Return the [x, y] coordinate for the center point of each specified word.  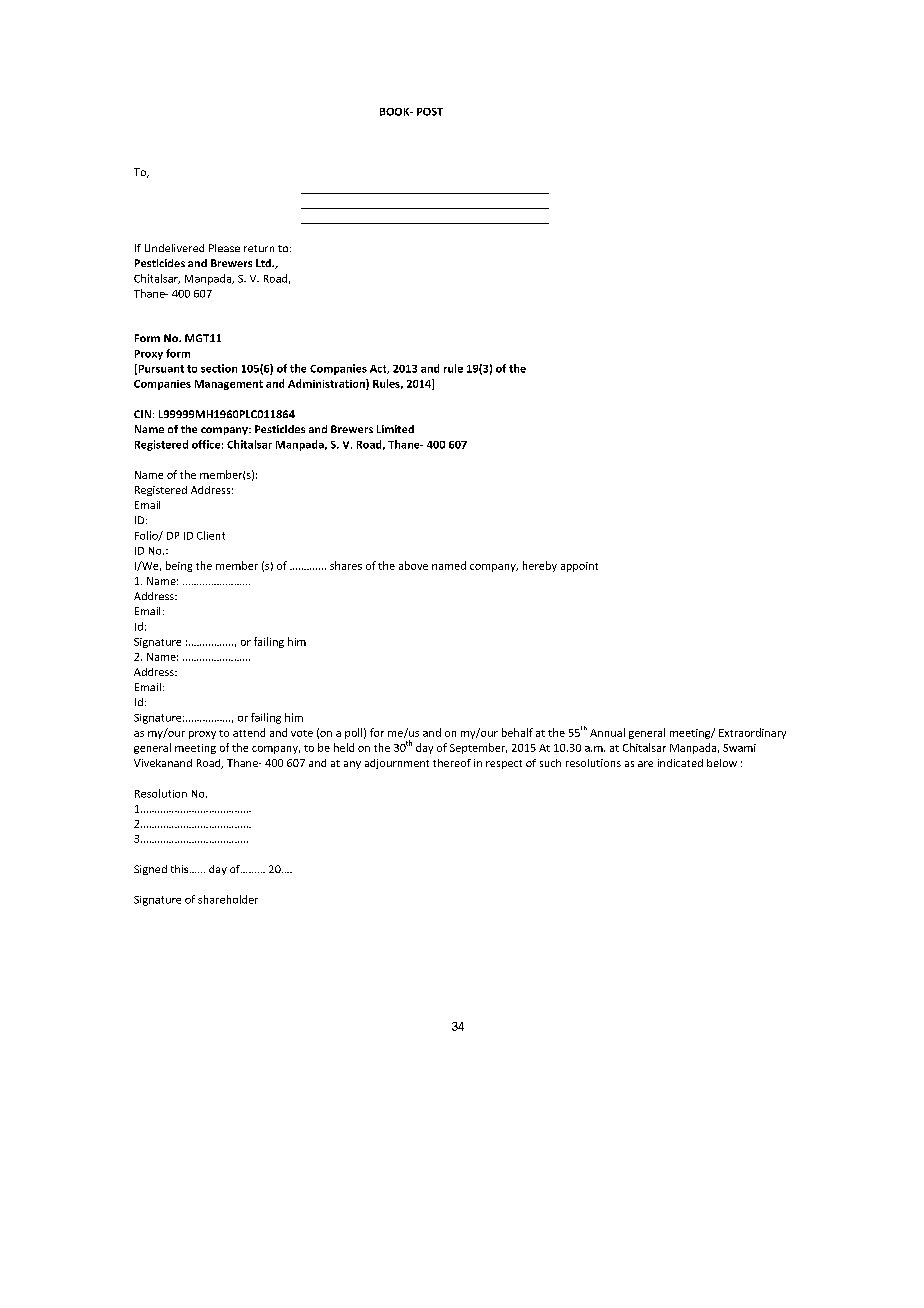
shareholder [228, 899]
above [413, 565]
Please [224, 248]
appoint [579, 567]
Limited [395, 429]
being [179, 566]
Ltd [264, 263]
